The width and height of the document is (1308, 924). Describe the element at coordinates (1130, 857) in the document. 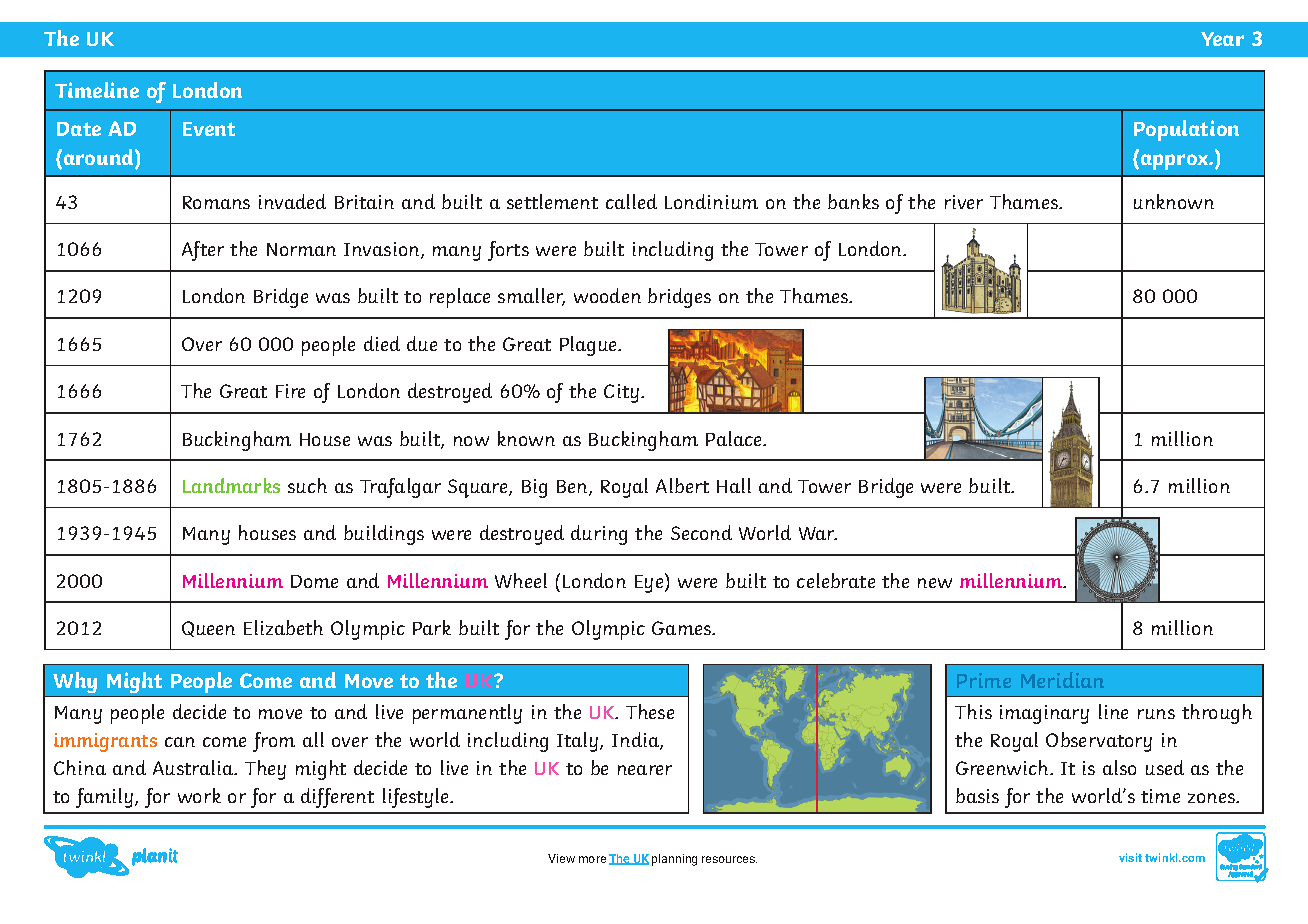

I see `visit` at that location.
